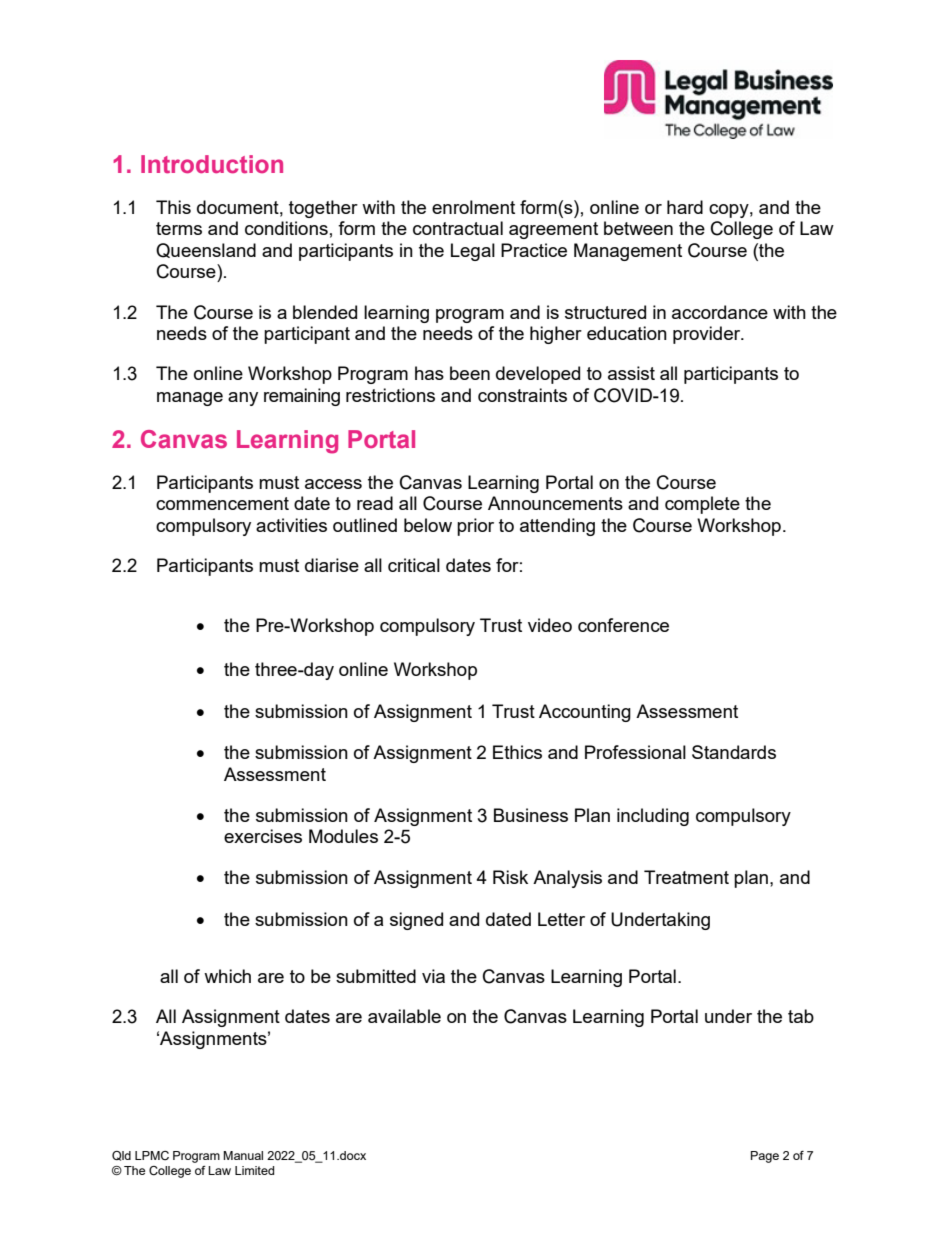  Describe the element at coordinates (291, 525) in the screenshot. I see `activities` at that location.
